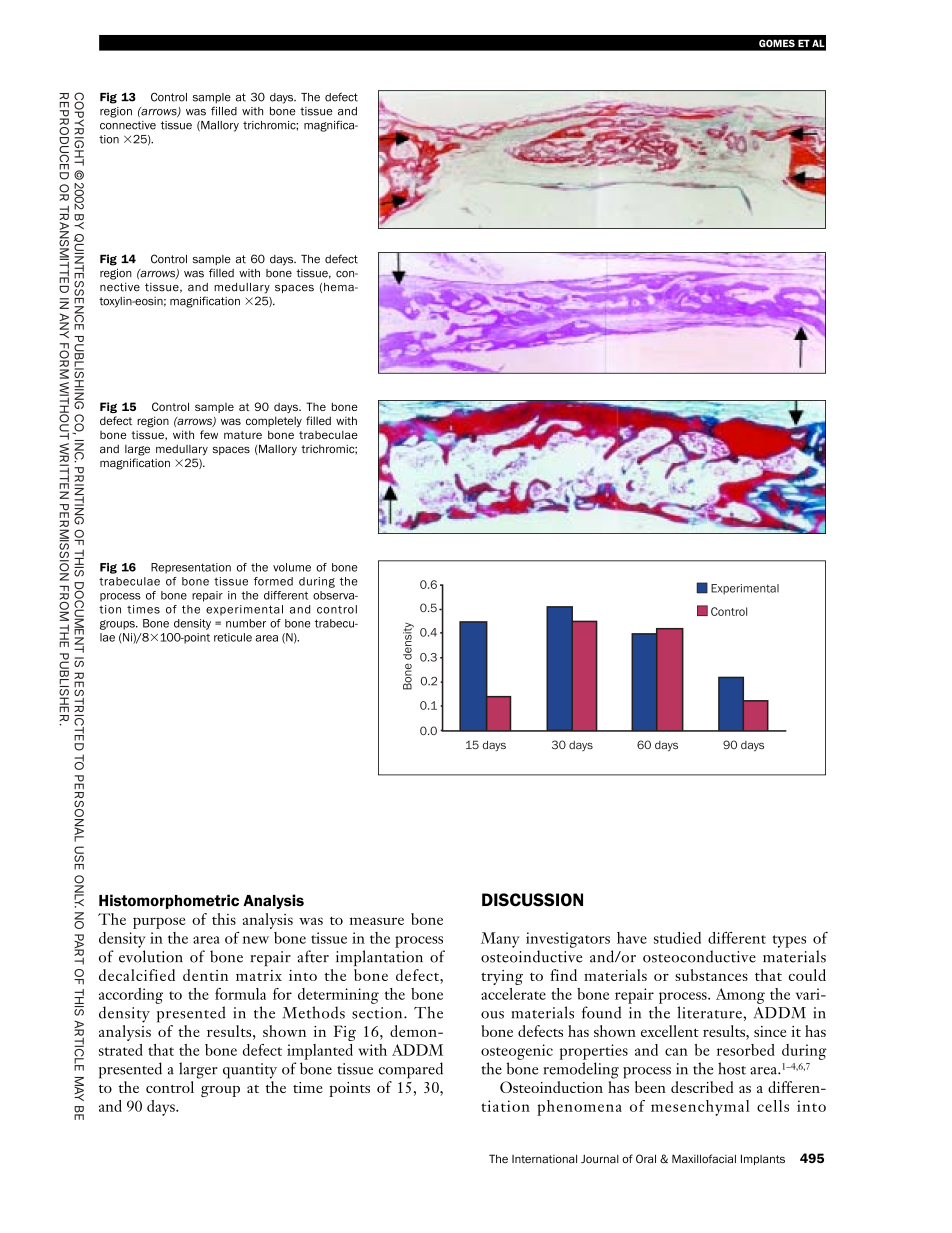 This screenshot has width=952, height=1233. I want to click on dentin, so click(205, 975).
